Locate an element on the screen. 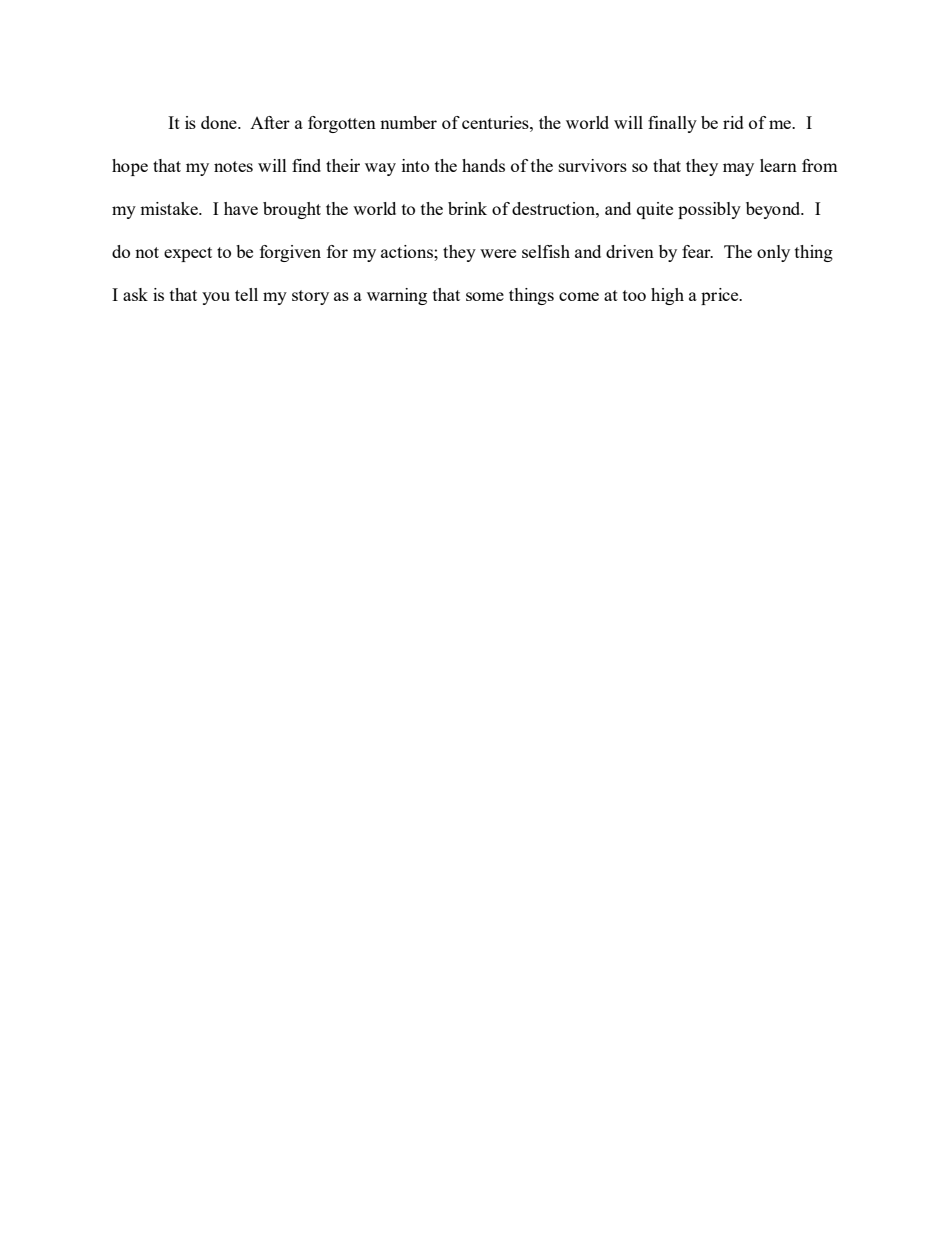 The height and width of the screenshot is (1233, 952). were is located at coordinates (498, 253).
